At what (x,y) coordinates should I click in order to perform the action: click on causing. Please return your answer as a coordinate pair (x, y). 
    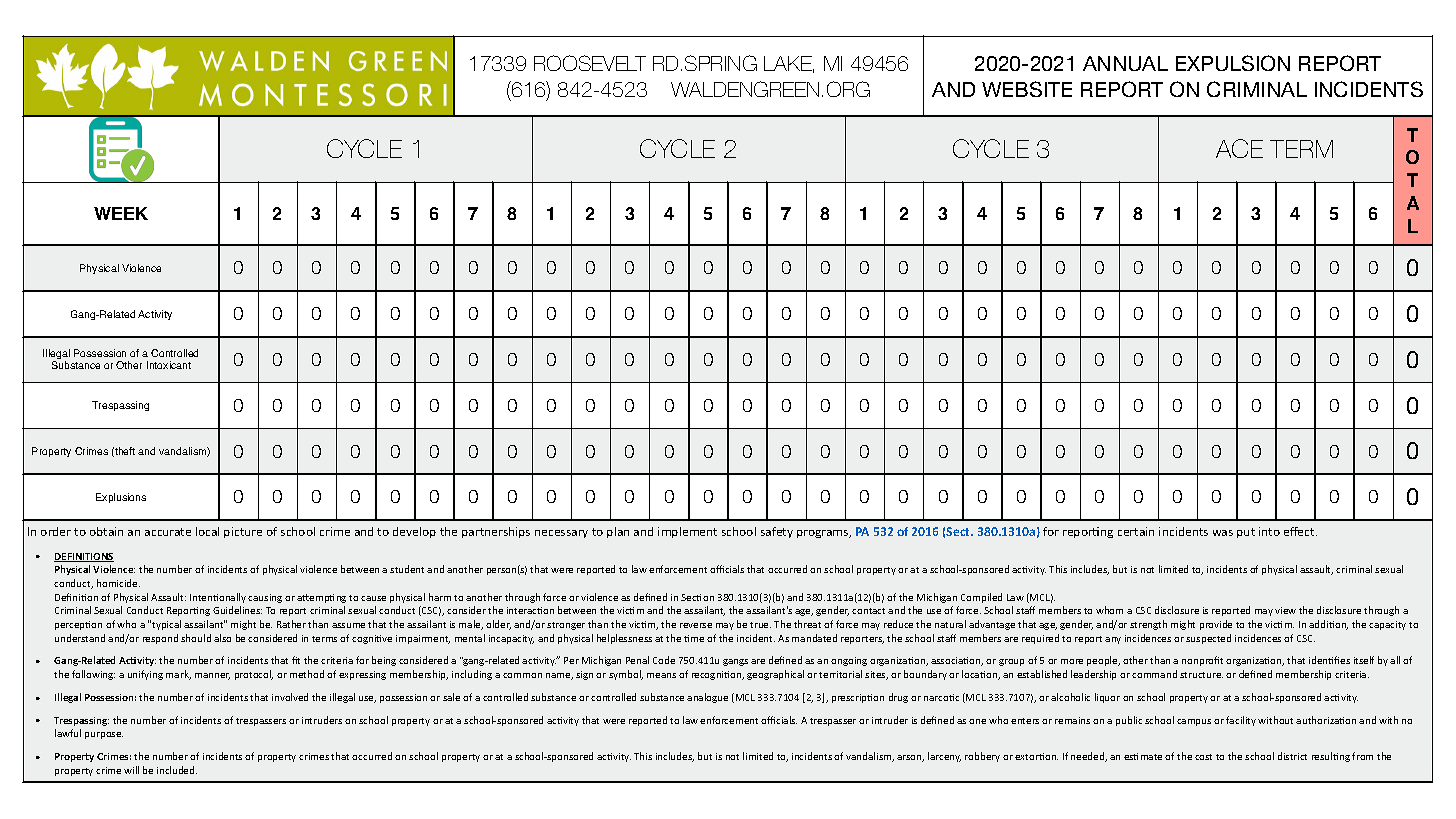
    Looking at the image, I should click on (265, 598).
